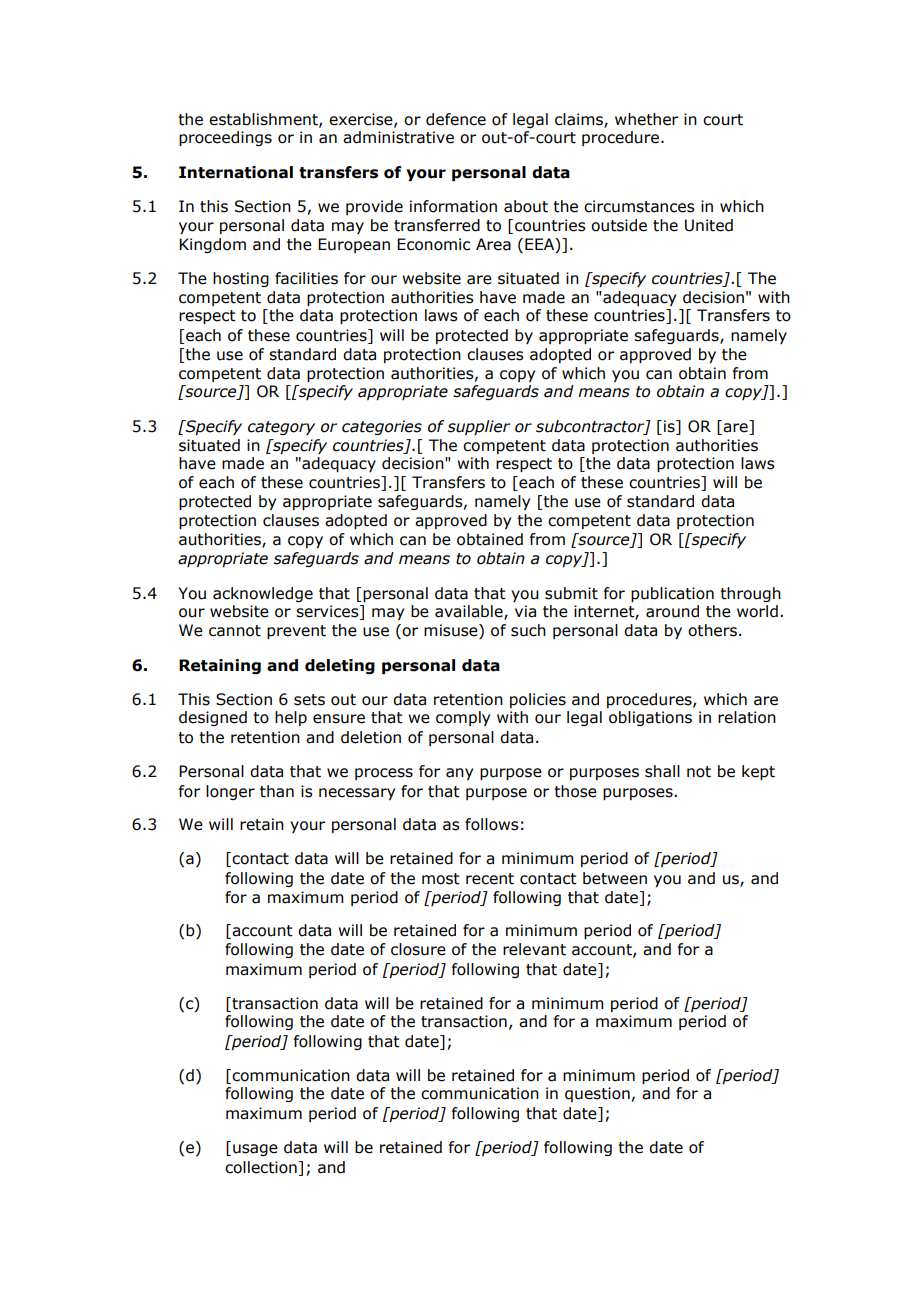  I want to click on establishment, so click(264, 120).
